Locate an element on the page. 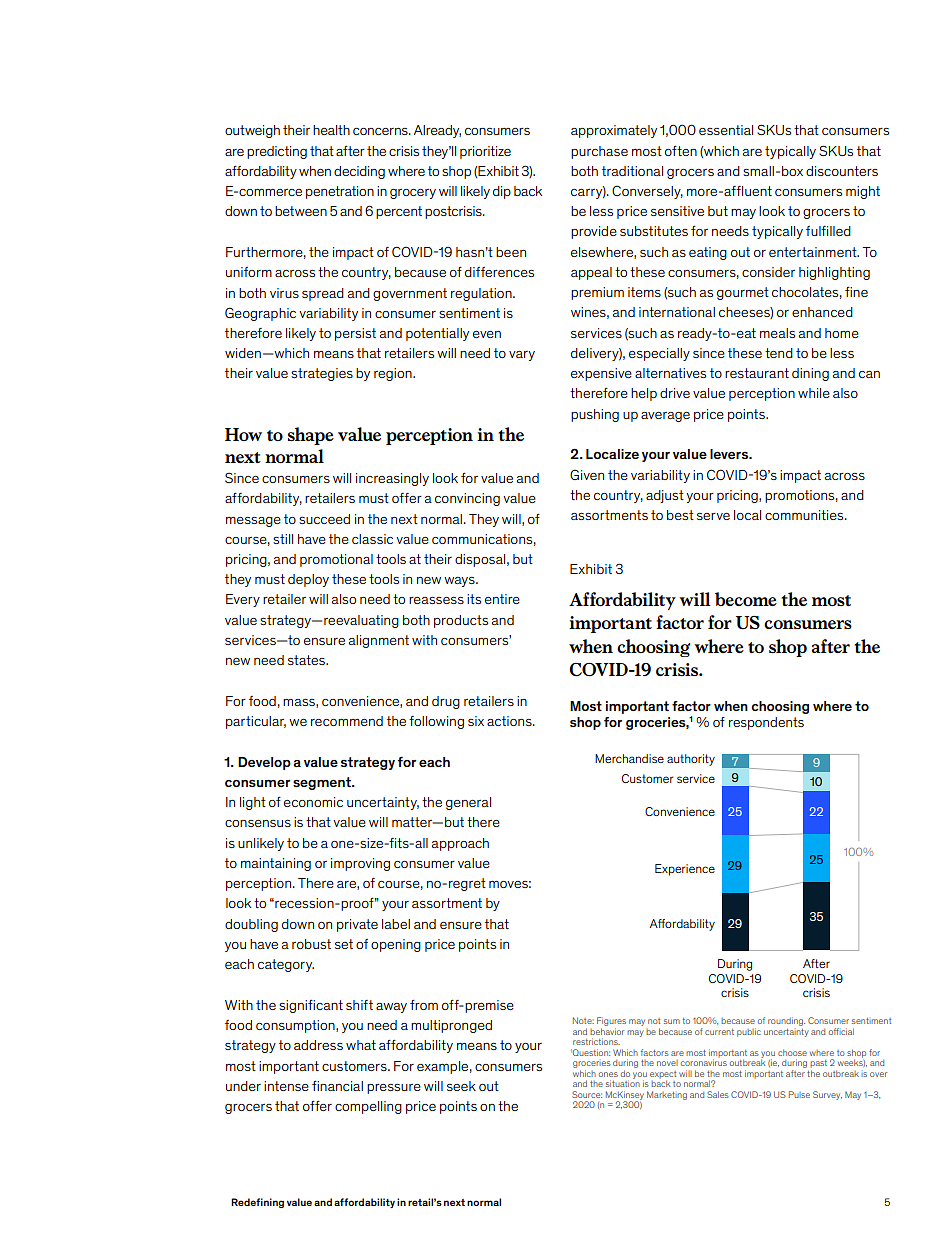 This document has height=1233, width=952. health is located at coordinates (331, 130).
